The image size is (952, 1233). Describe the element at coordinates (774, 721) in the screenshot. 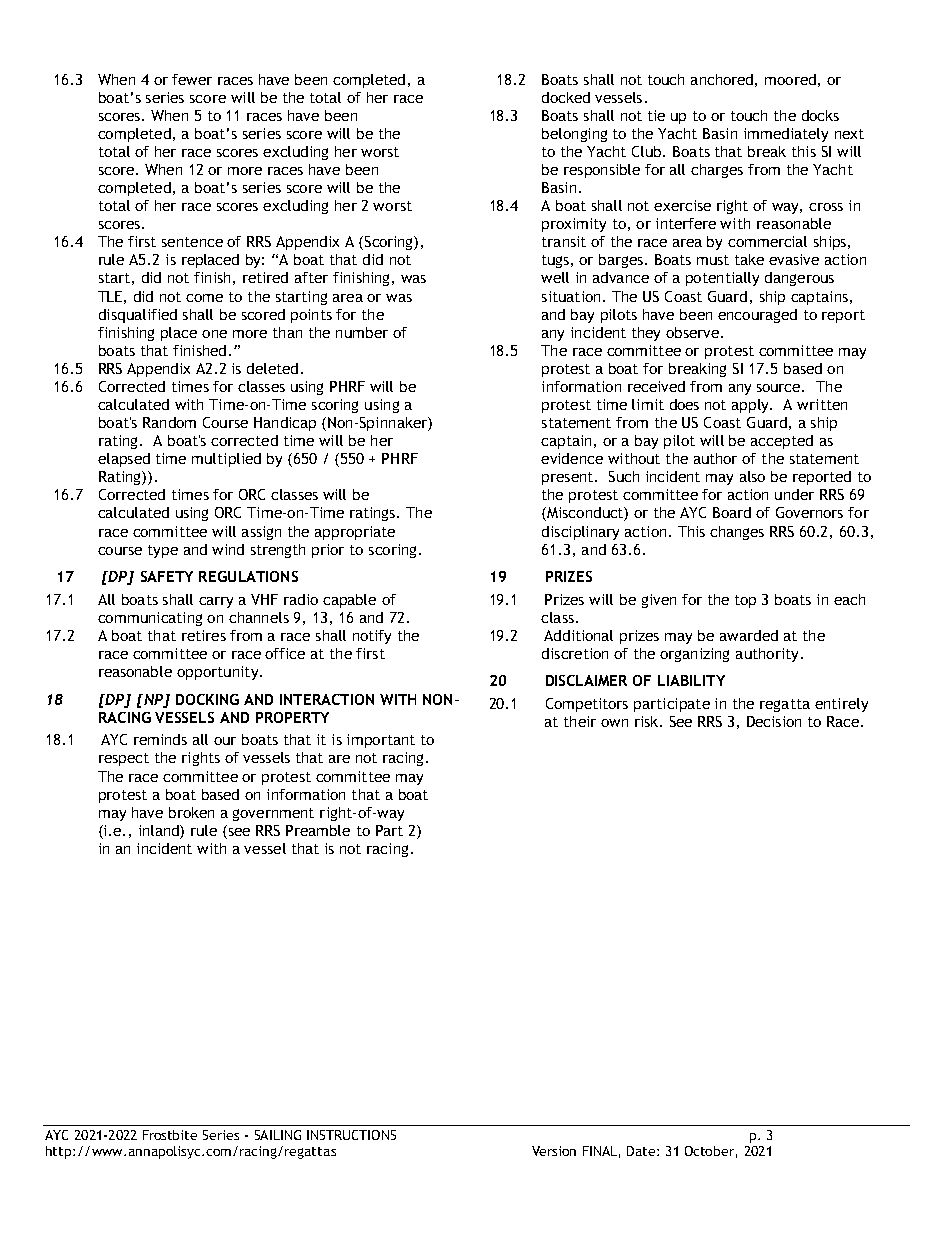

I see `Decision` at that location.
